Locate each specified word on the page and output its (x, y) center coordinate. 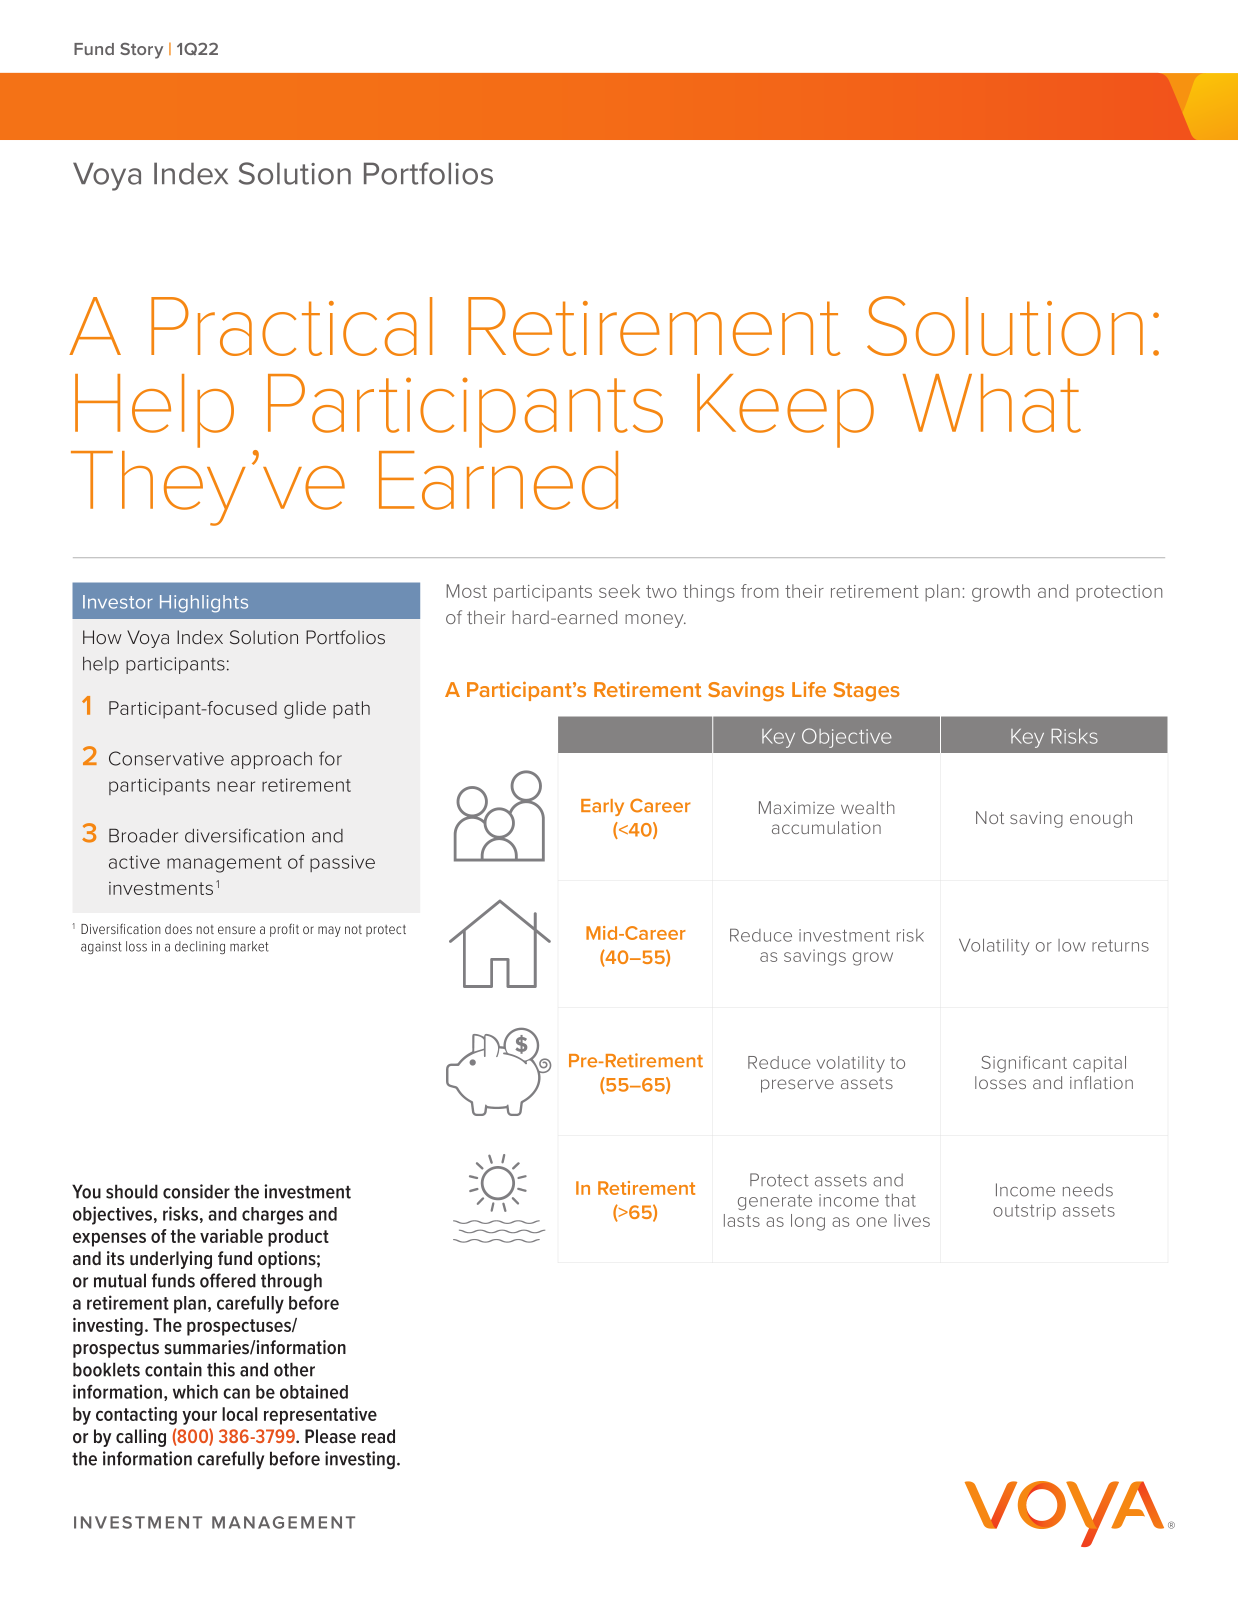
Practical (291, 326)
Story (141, 51)
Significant (1024, 1064)
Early (602, 807)
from (760, 591)
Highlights (204, 604)
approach (271, 760)
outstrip (1024, 1212)
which (195, 1391)
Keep (785, 411)
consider (196, 1191)
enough (1101, 819)
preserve (797, 1086)
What (992, 403)
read (378, 1436)
